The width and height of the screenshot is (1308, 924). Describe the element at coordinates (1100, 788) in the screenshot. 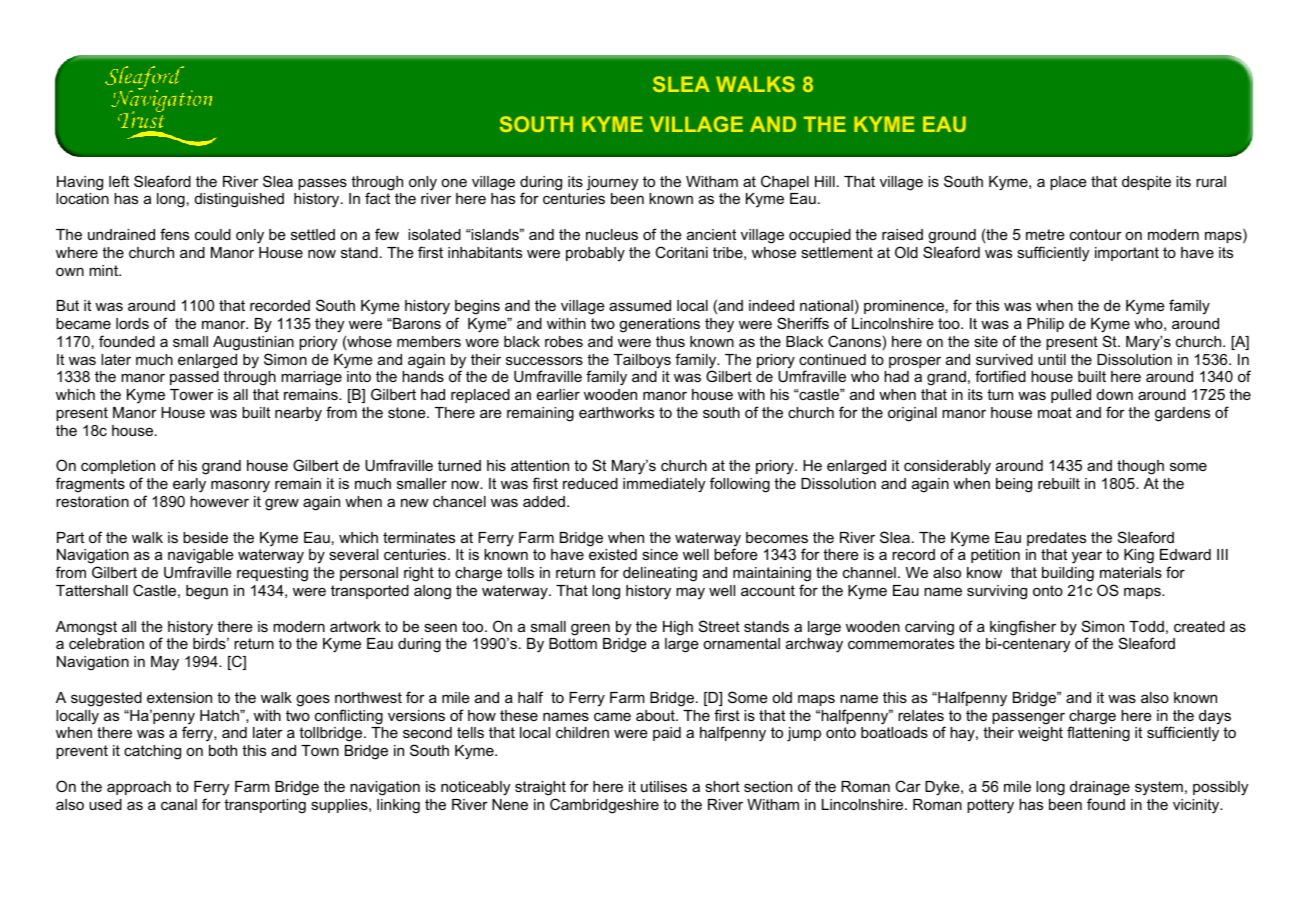

I see `drainage` at that location.
